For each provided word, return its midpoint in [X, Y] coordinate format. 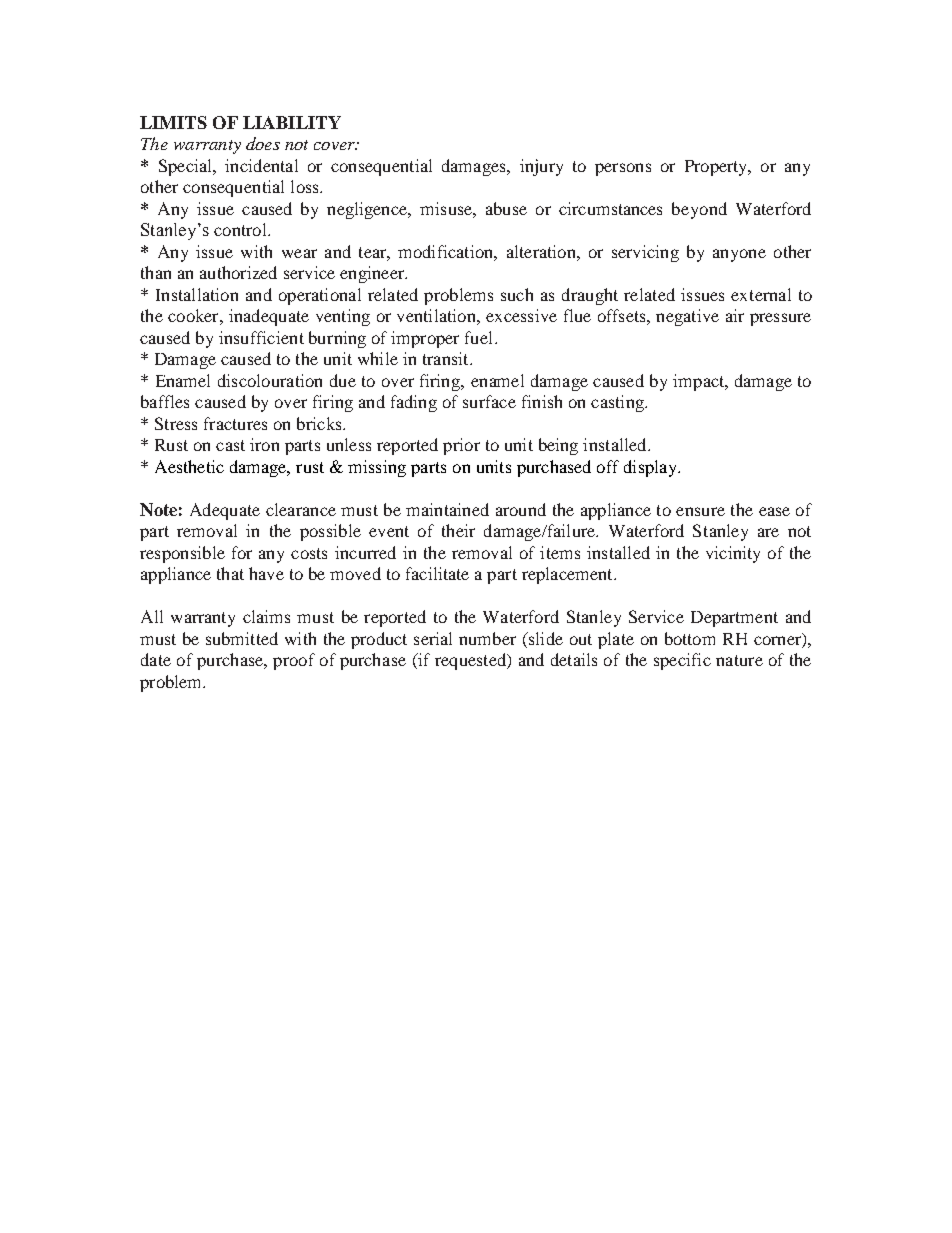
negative [687, 317]
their [458, 530]
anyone [739, 255]
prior [461, 446]
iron [264, 444]
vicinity [733, 554]
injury [541, 167]
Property [717, 168]
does [263, 143]
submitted [242, 638]
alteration [542, 251]
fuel [480, 337]
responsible [182, 554]
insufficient [261, 337]
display [651, 468]
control [241, 229]
